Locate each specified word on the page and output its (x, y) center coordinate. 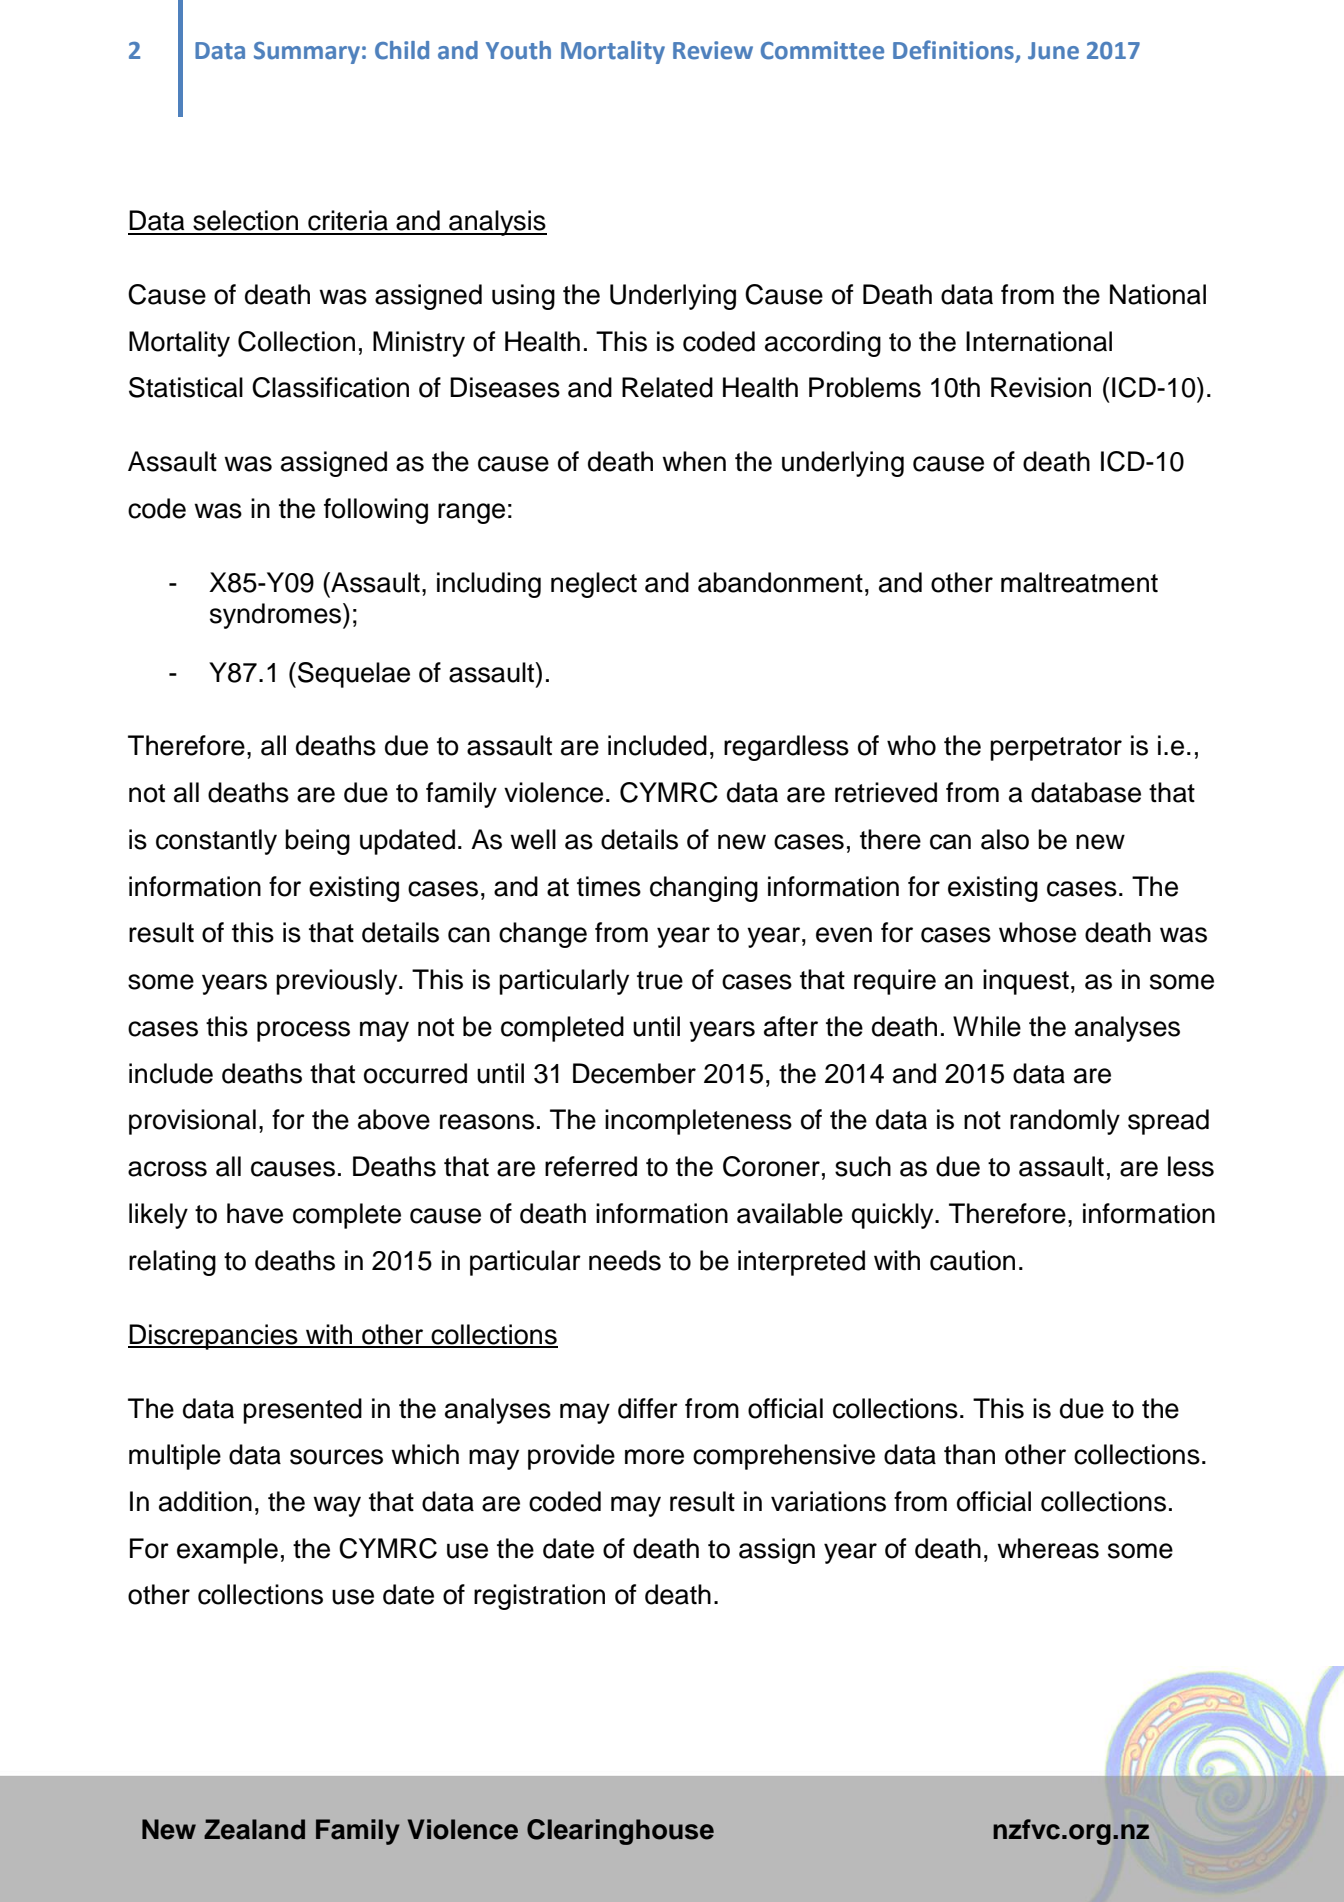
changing (704, 889)
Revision (1041, 387)
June (1053, 51)
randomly (1065, 1122)
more (654, 1457)
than (969, 1454)
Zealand (254, 1829)
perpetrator (1056, 749)
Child (402, 50)
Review (713, 50)
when (694, 461)
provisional (192, 1122)
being (317, 842)
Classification (330, 387)
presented (302, 1411)
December (634, 1073)
